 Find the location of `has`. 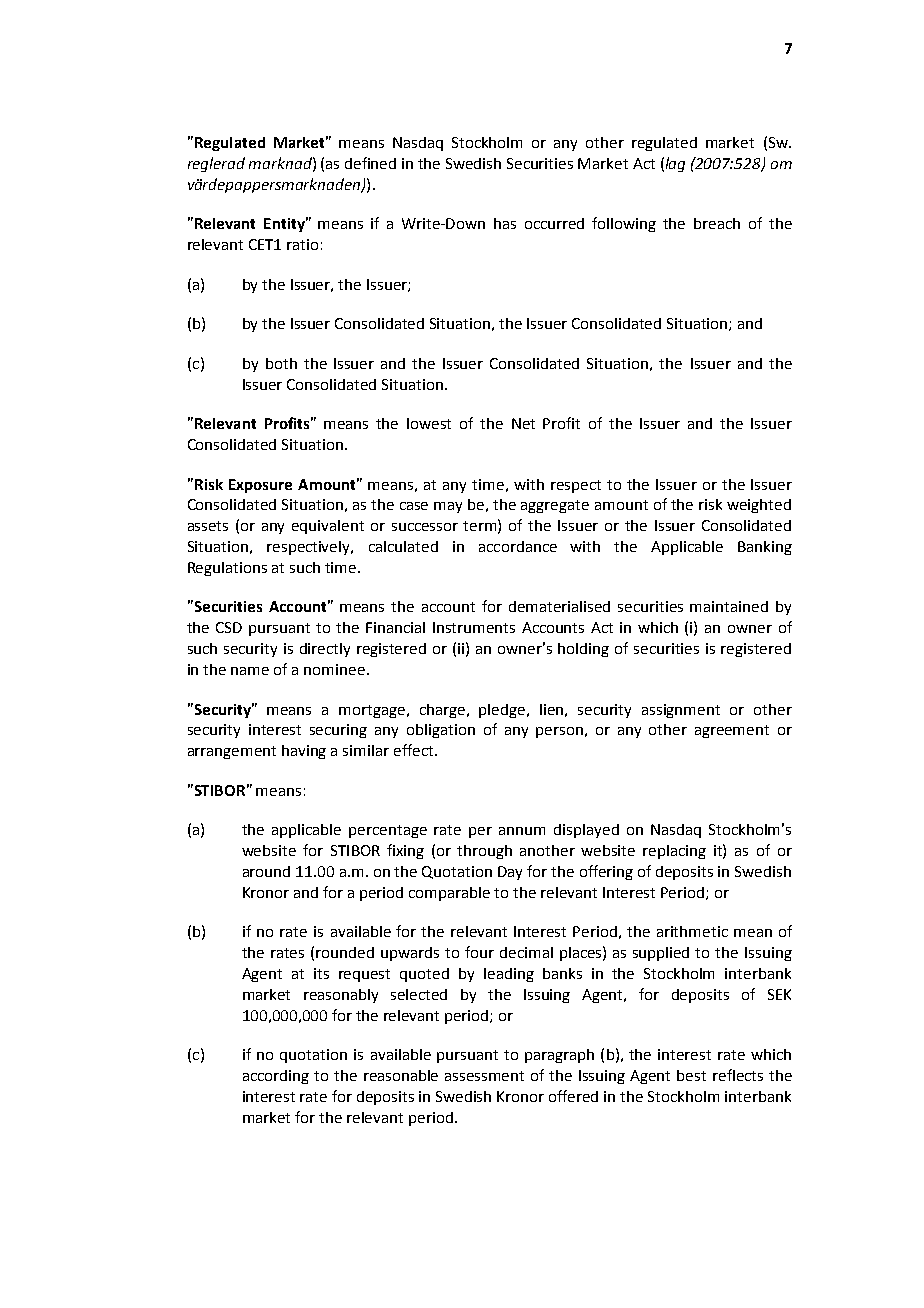

has is located at coordinates (505, 223).
